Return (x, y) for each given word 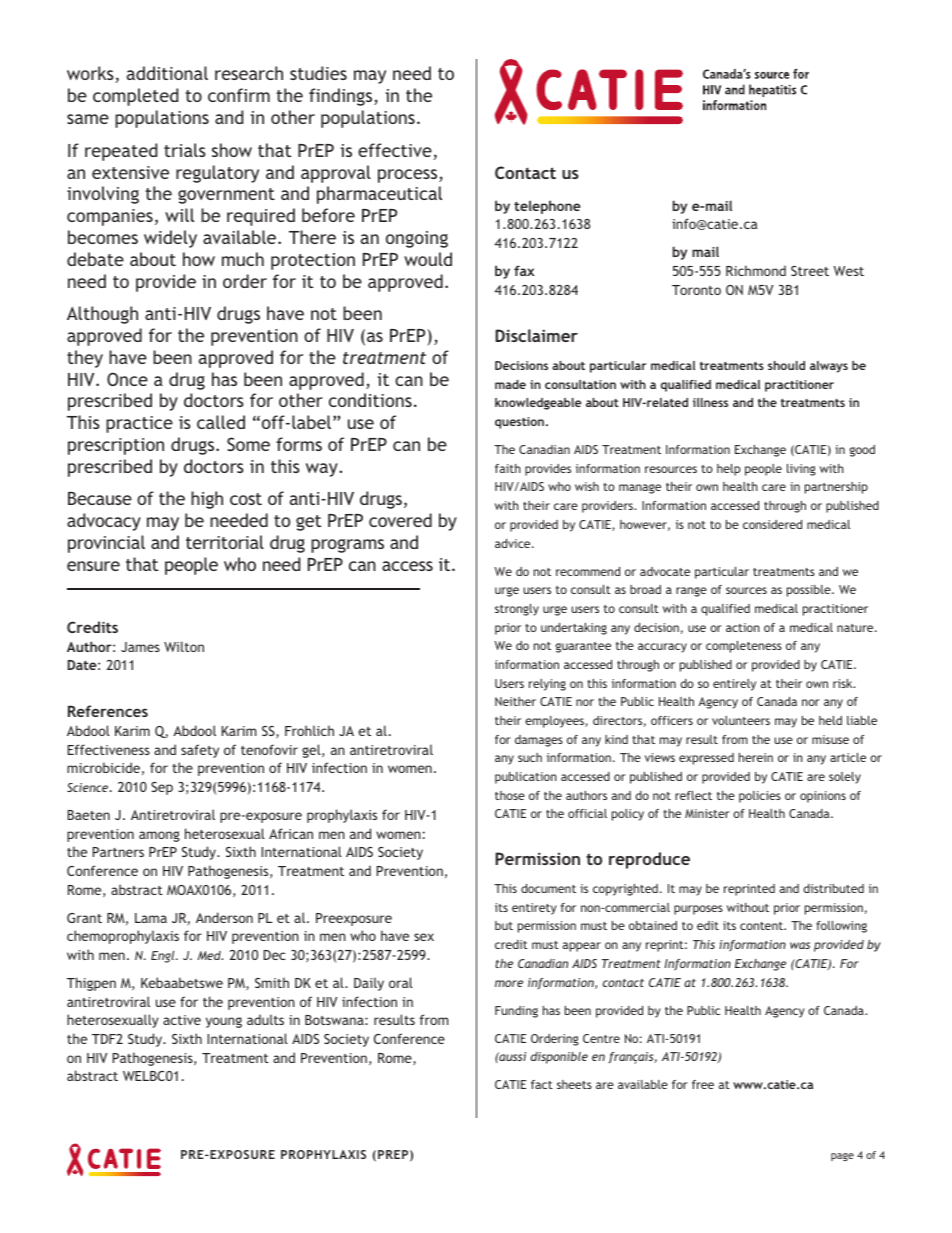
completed (135, 97)
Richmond (756, 270)
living (801, 470)
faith (508, 468)
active (182, 1020)
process (409, 176)
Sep (162, 788)
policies (760, 797)
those (510, 795)
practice (139, 424)
